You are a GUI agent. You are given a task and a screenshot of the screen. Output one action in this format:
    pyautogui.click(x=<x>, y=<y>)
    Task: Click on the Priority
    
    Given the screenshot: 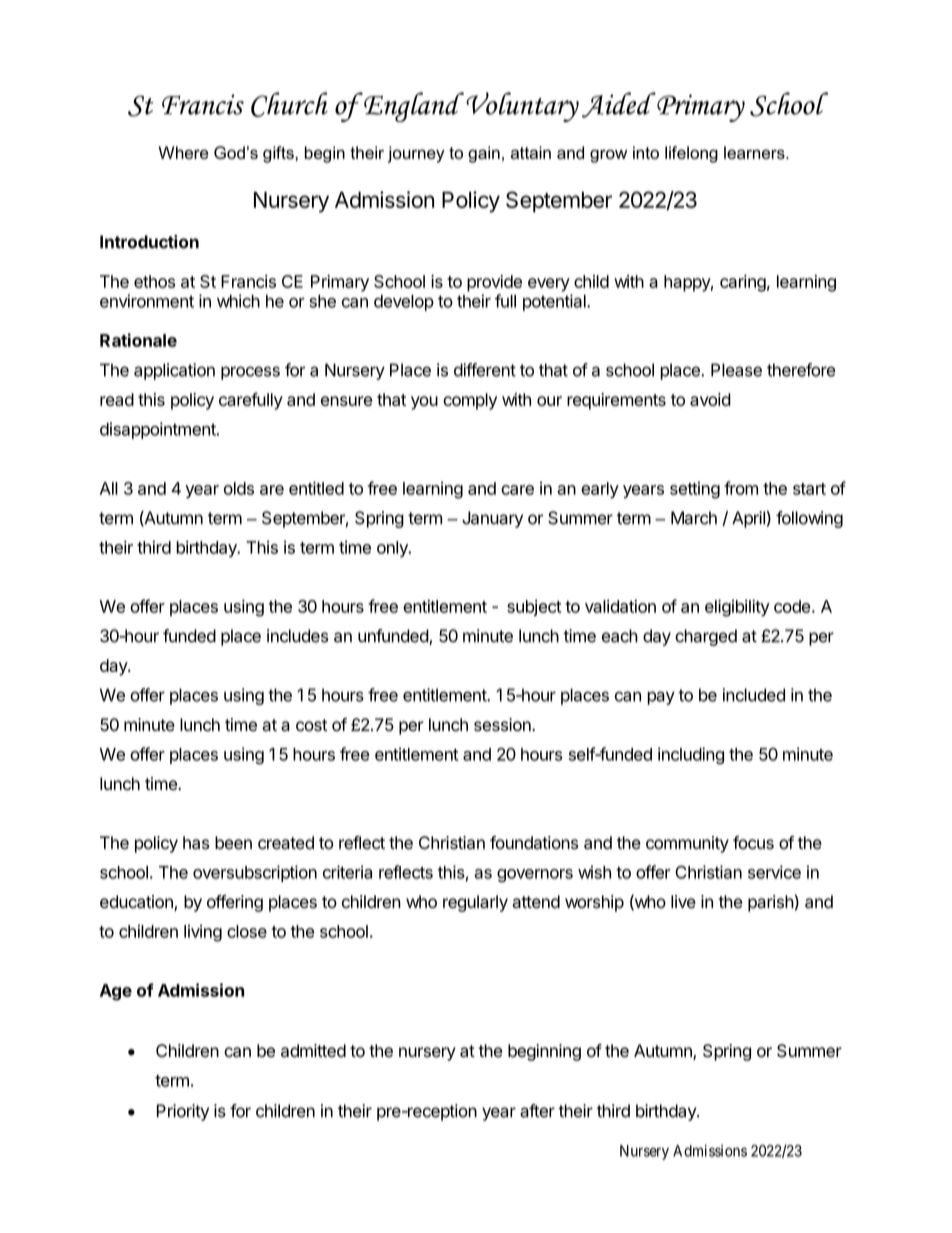 What is the action you would take?
    pyautogui.click(x=183, y=1112)
